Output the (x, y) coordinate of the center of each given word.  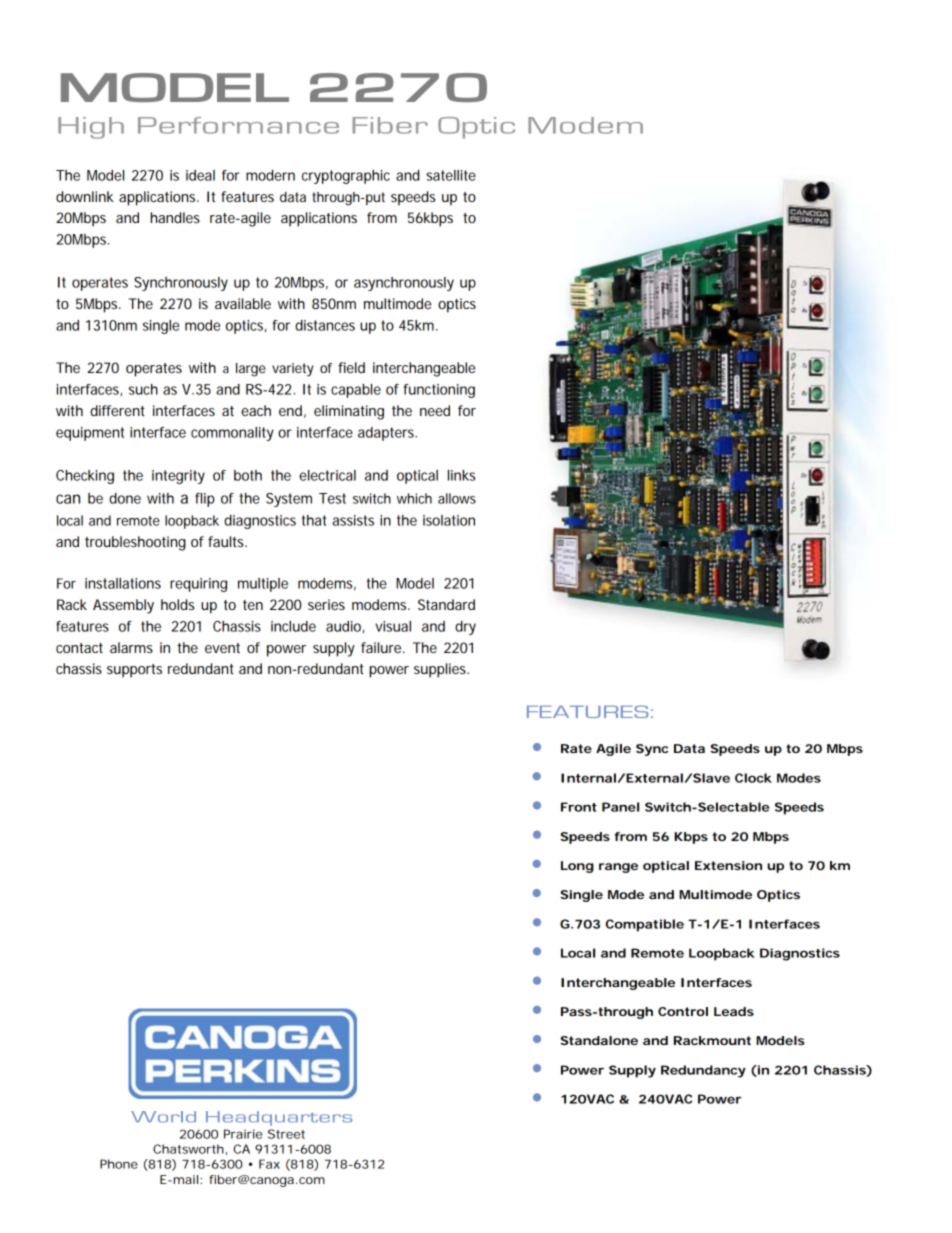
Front (579, 807)
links (462, 475)
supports (134, 671)
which (414, 498)
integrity (178, 477)
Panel (620, 807)
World (163, 1117)
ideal (200, 175)
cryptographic (346, 177)
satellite (451, 175)
